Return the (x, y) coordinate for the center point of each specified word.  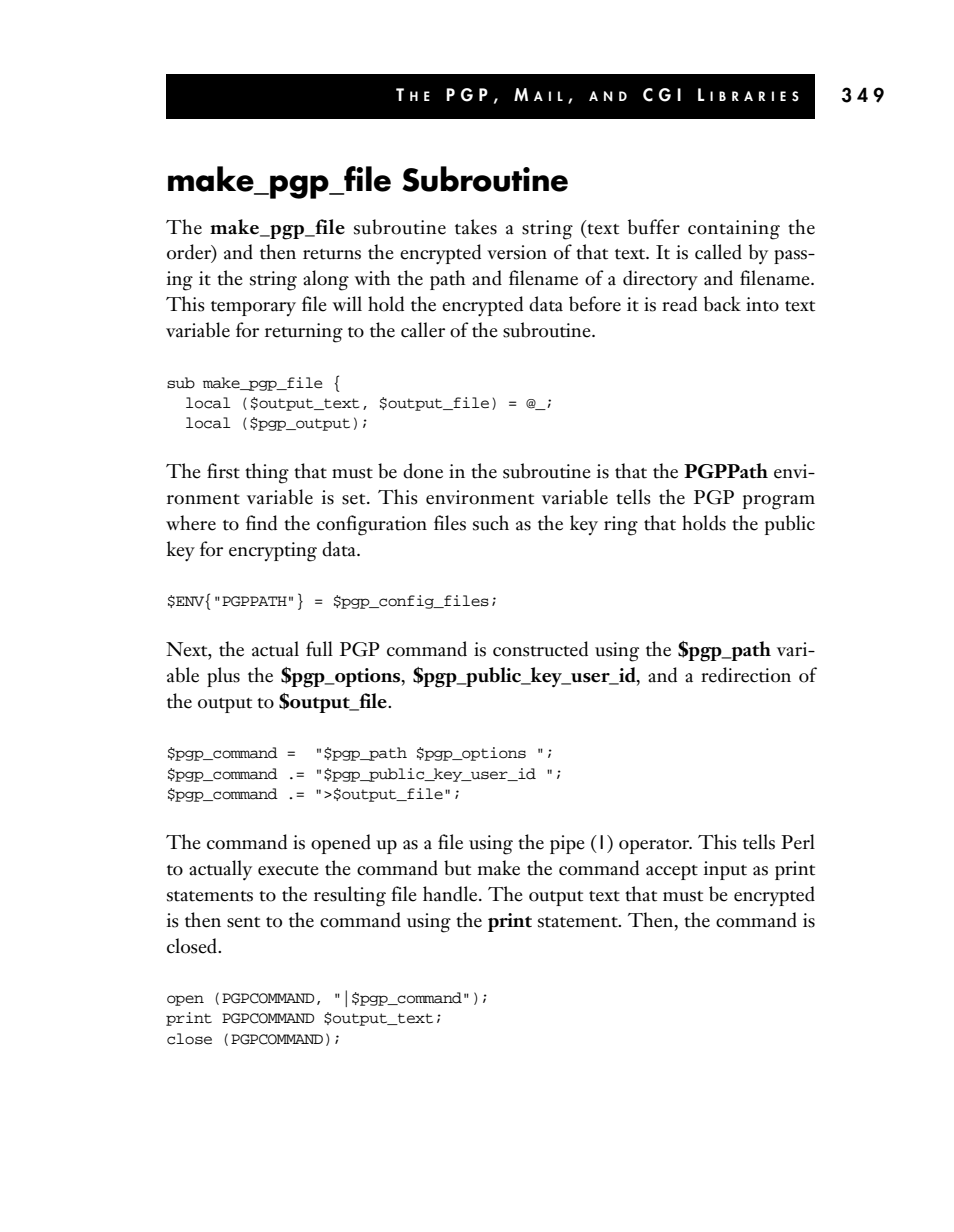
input (725, 870)
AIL (548, 96)
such (491, 523)
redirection (746, 675)
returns (332, 254)
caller (423, 330)
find (261, 523)
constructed (540, 649)
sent (243, 922)
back (722, 304)
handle (451, 894)
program (779, 502)
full (319, 649)
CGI (662, 95)
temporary (253, 308)
